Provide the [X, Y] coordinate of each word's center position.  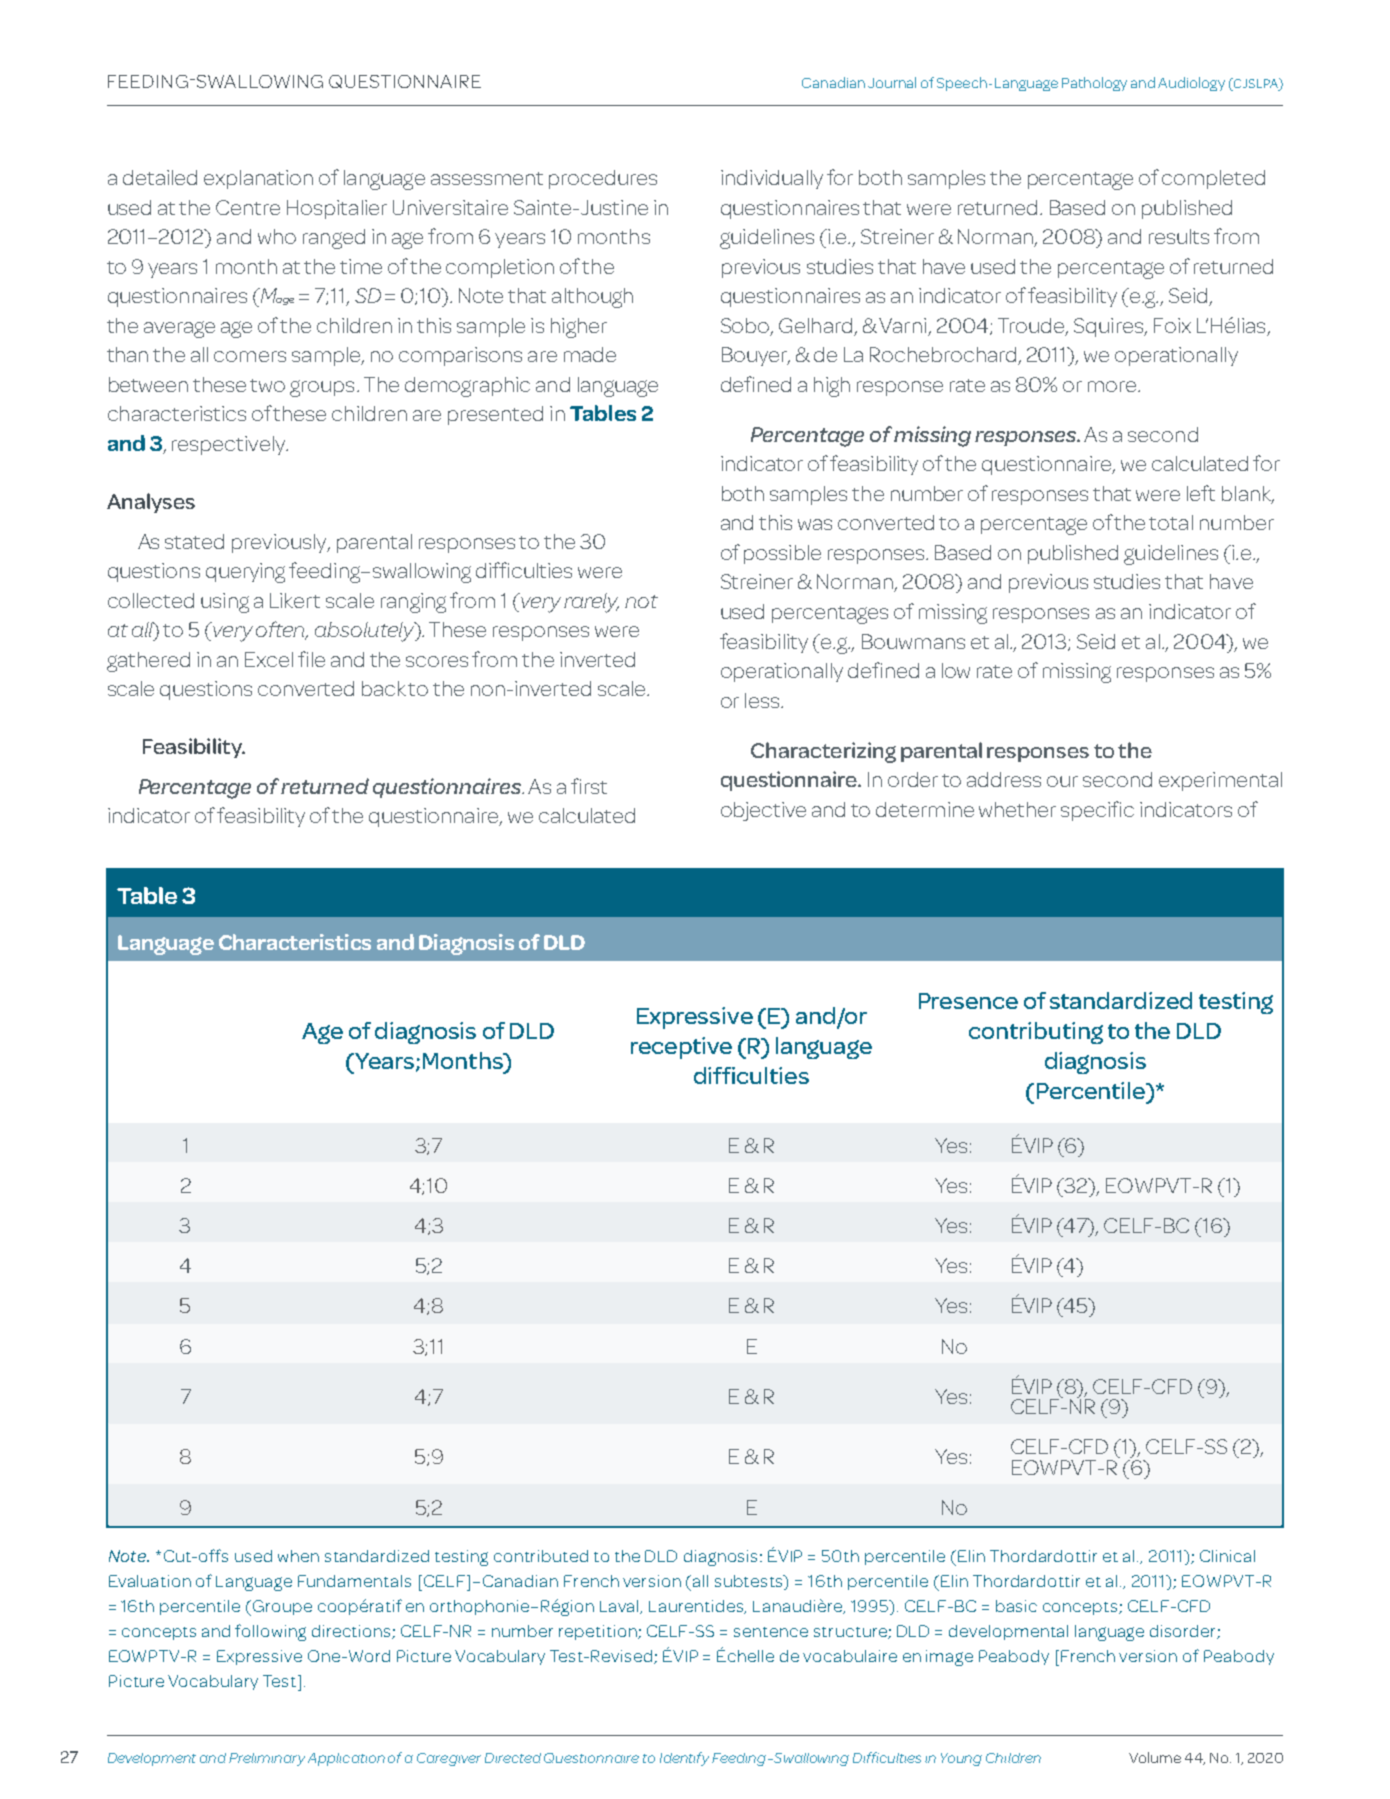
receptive [681, 1048]
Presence [968, 1001]
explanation [258, 179]
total [1171, 522]
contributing [1036, 1033]
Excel [269, 659]
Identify [684, 1759]
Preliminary [267, 1759]
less [762, 700]
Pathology [1094, 84]
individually [772, 179]
